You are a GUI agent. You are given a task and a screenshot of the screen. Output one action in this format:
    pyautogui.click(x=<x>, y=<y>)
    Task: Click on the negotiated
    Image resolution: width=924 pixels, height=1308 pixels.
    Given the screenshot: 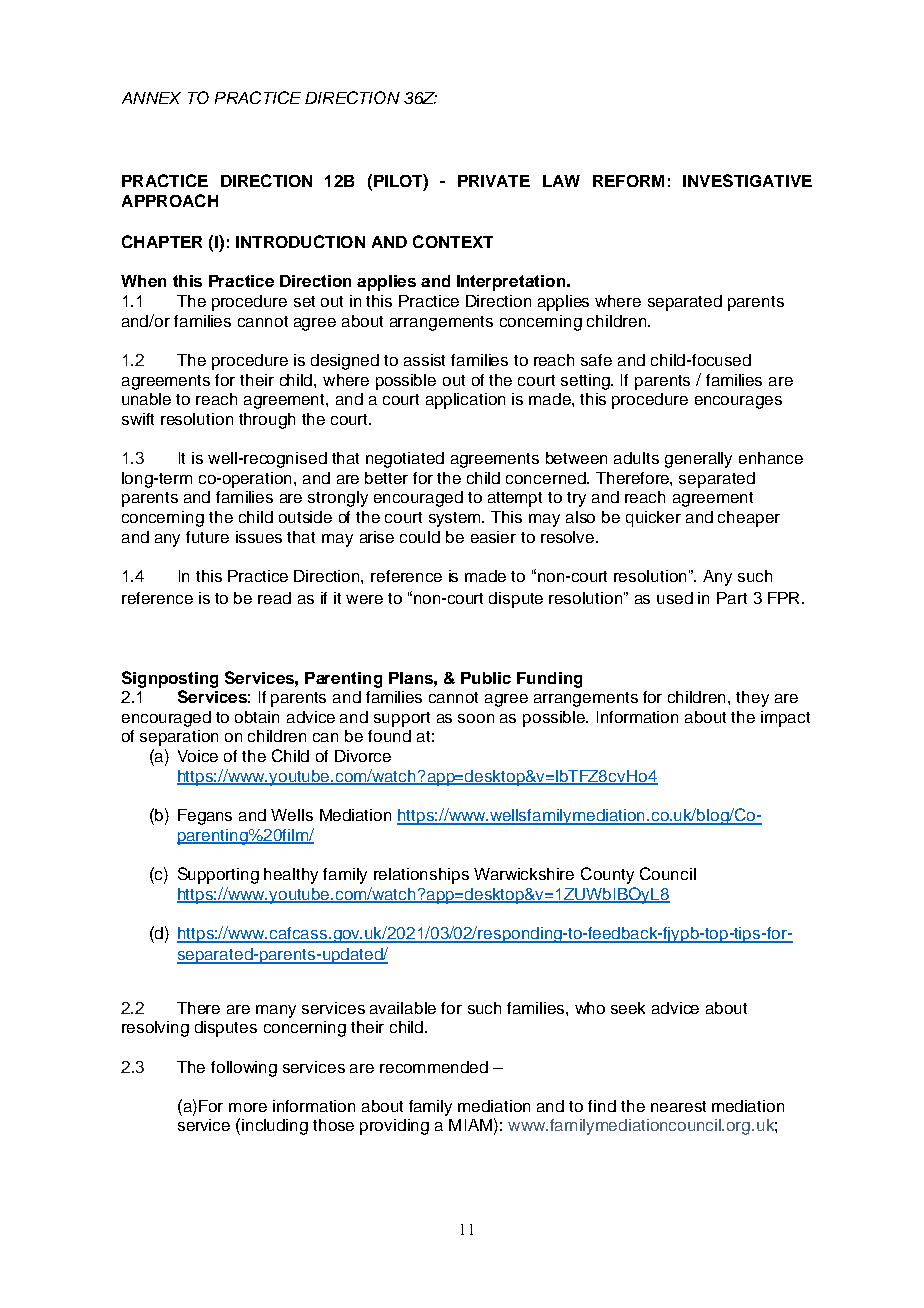 What is the action you would take?
    pyautogui.click(x=405, y=460)
